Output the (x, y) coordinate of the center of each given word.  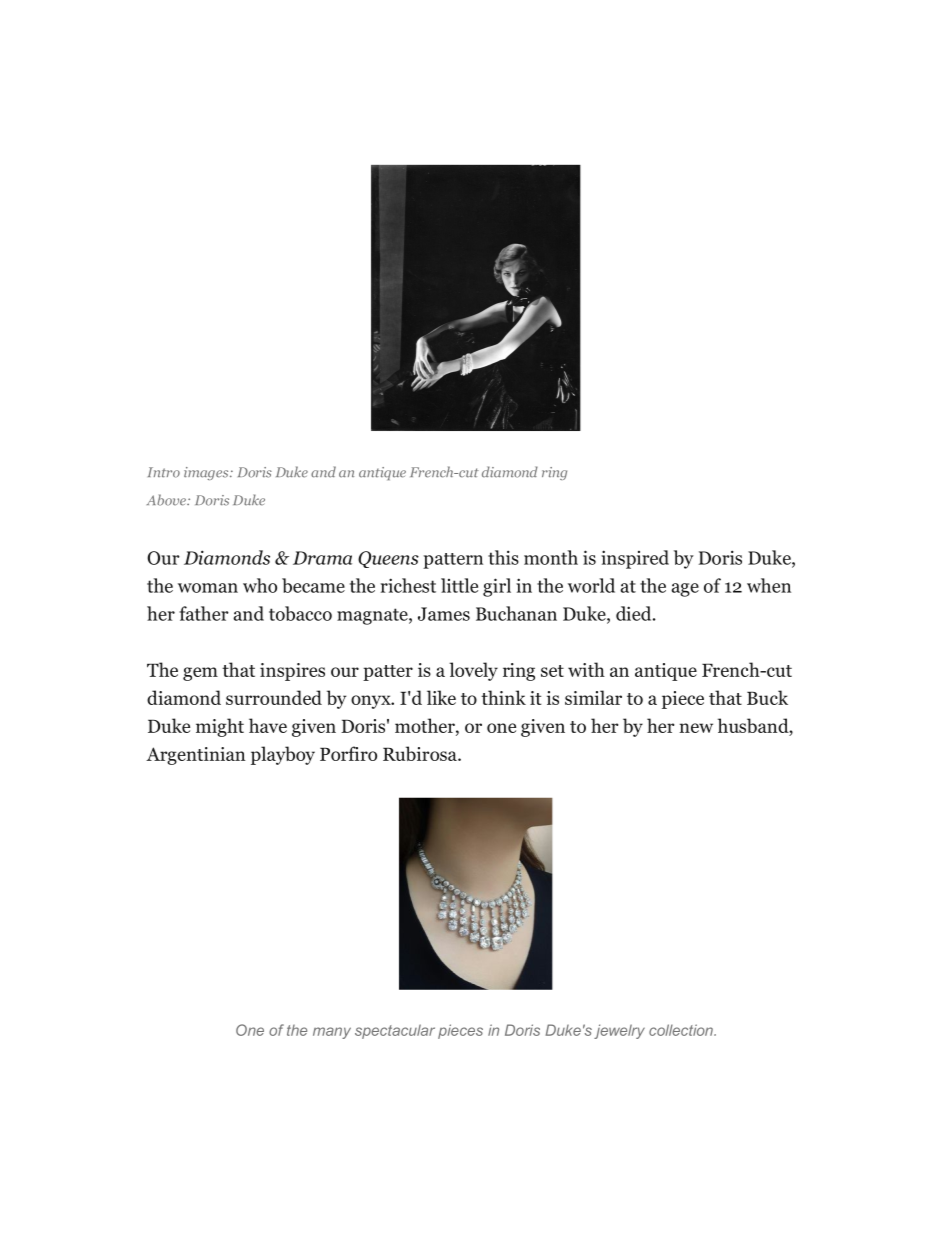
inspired (635, 559)
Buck (767, 697)
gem (200, 674)
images (207, 473)
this (503, 557)
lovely (473, 671)
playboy (283, 755)
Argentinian (196, 756)
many (332, 1033)
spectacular (395, 1031)
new (696, 728)
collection (682, 1030)
